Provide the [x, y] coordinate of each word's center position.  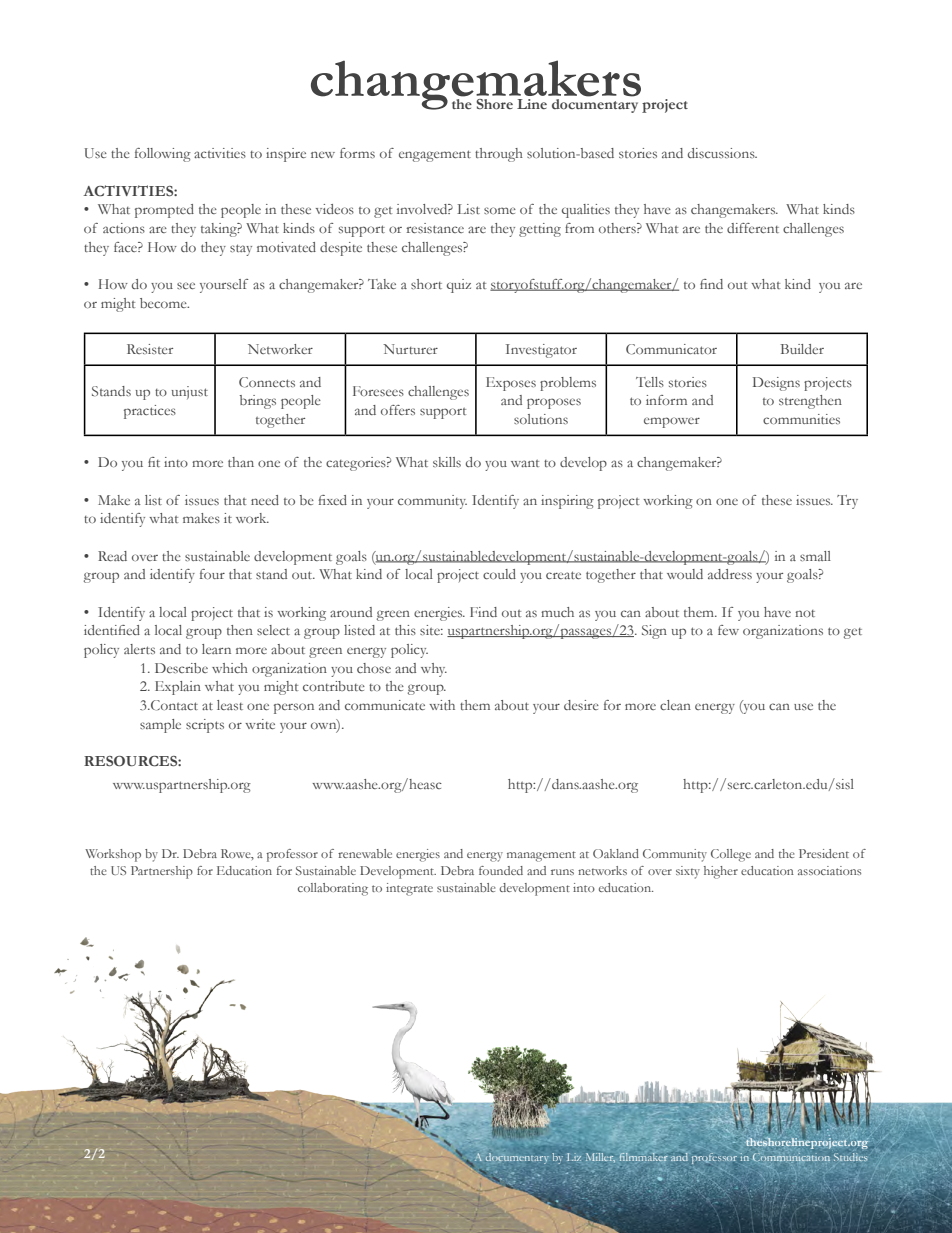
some [500, 210]
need [265, 500]
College [731, 855]
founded [501, 870]
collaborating [333, 889]
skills [447, 462]
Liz [574, 1157]
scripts [205, 726]
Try [847, 502]
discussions [722, 153]
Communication [791, 1157]
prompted [164, 211]
